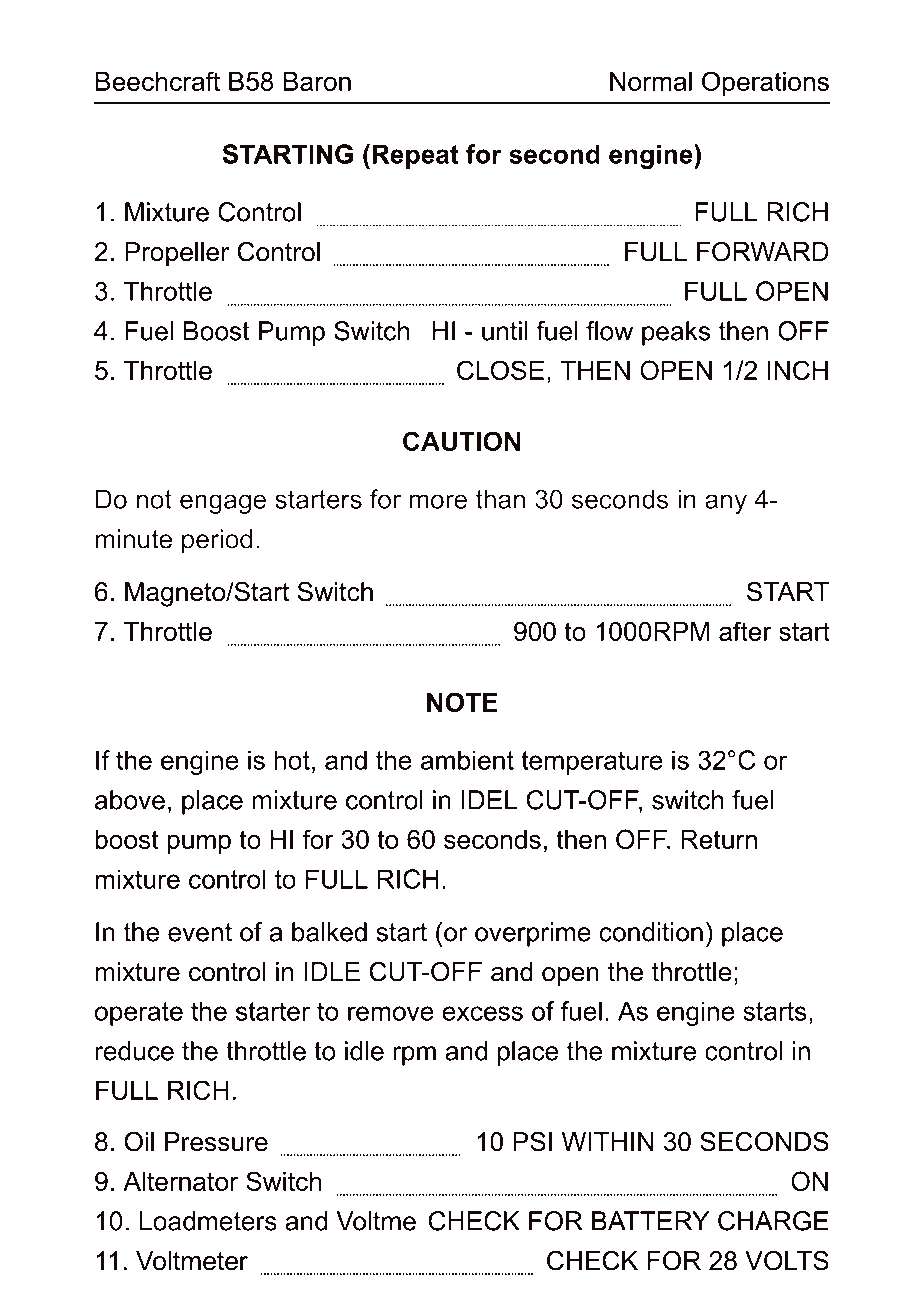 The image size is (924, 1310). Describe the element at coordinates (180, 1181) in the page. I see `Alternator` at that location.
